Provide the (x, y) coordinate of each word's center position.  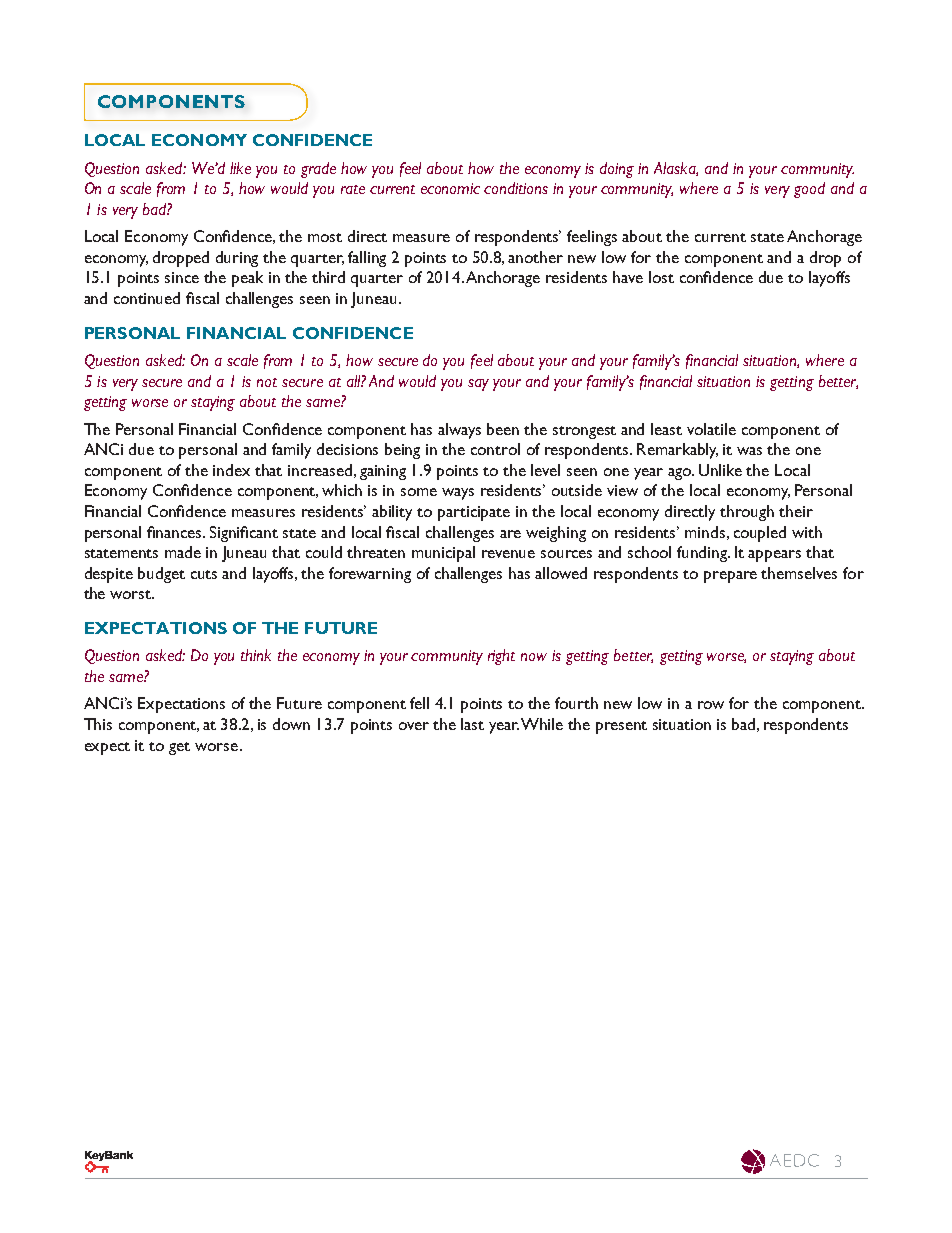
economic (450, 188)
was (749, 451)
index (231, 470)
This (98, 724)
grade (318, 170)
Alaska (676, 169)
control (495, 449)
